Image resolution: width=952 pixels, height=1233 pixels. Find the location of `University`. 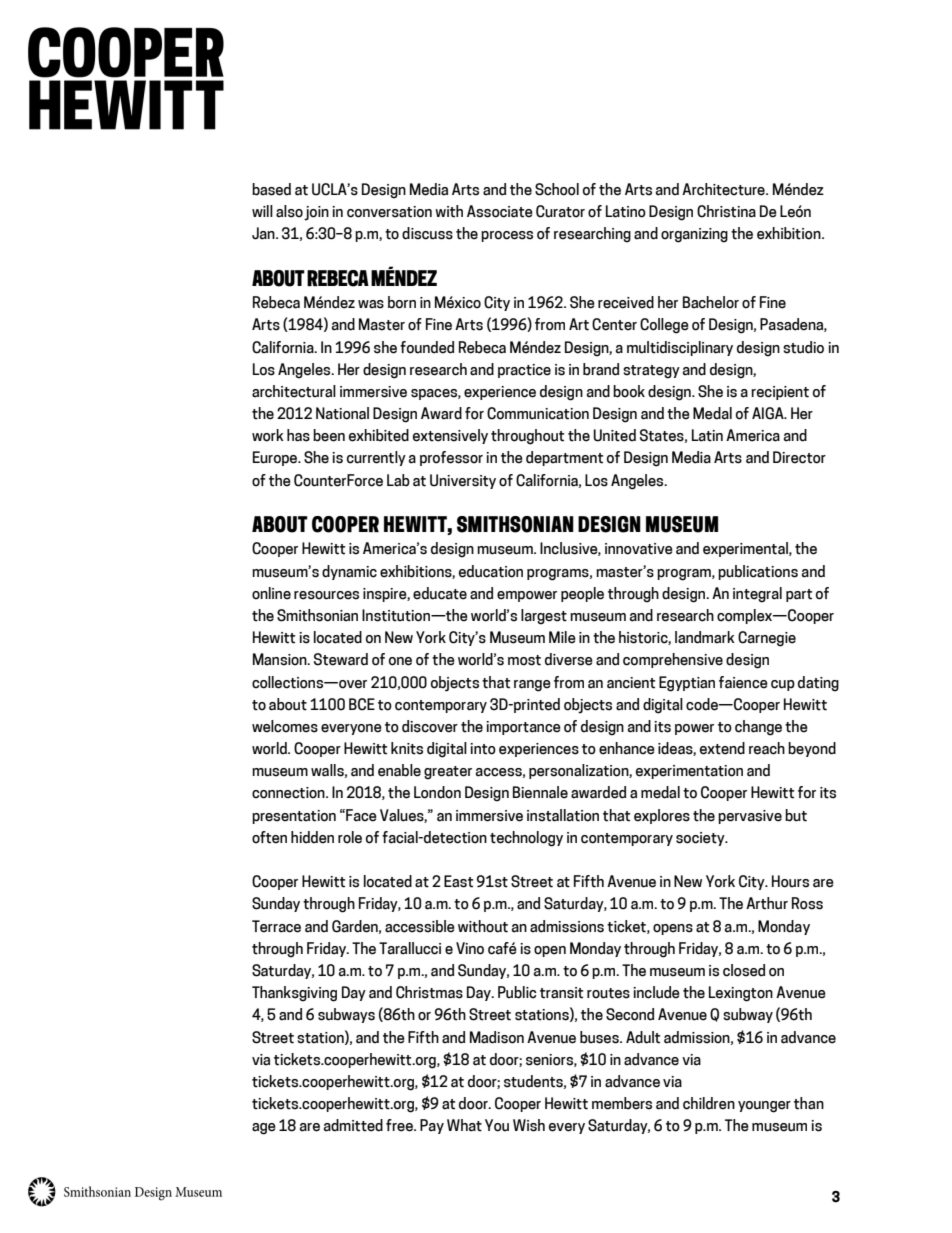

University is located at coordinates (463, 481).
